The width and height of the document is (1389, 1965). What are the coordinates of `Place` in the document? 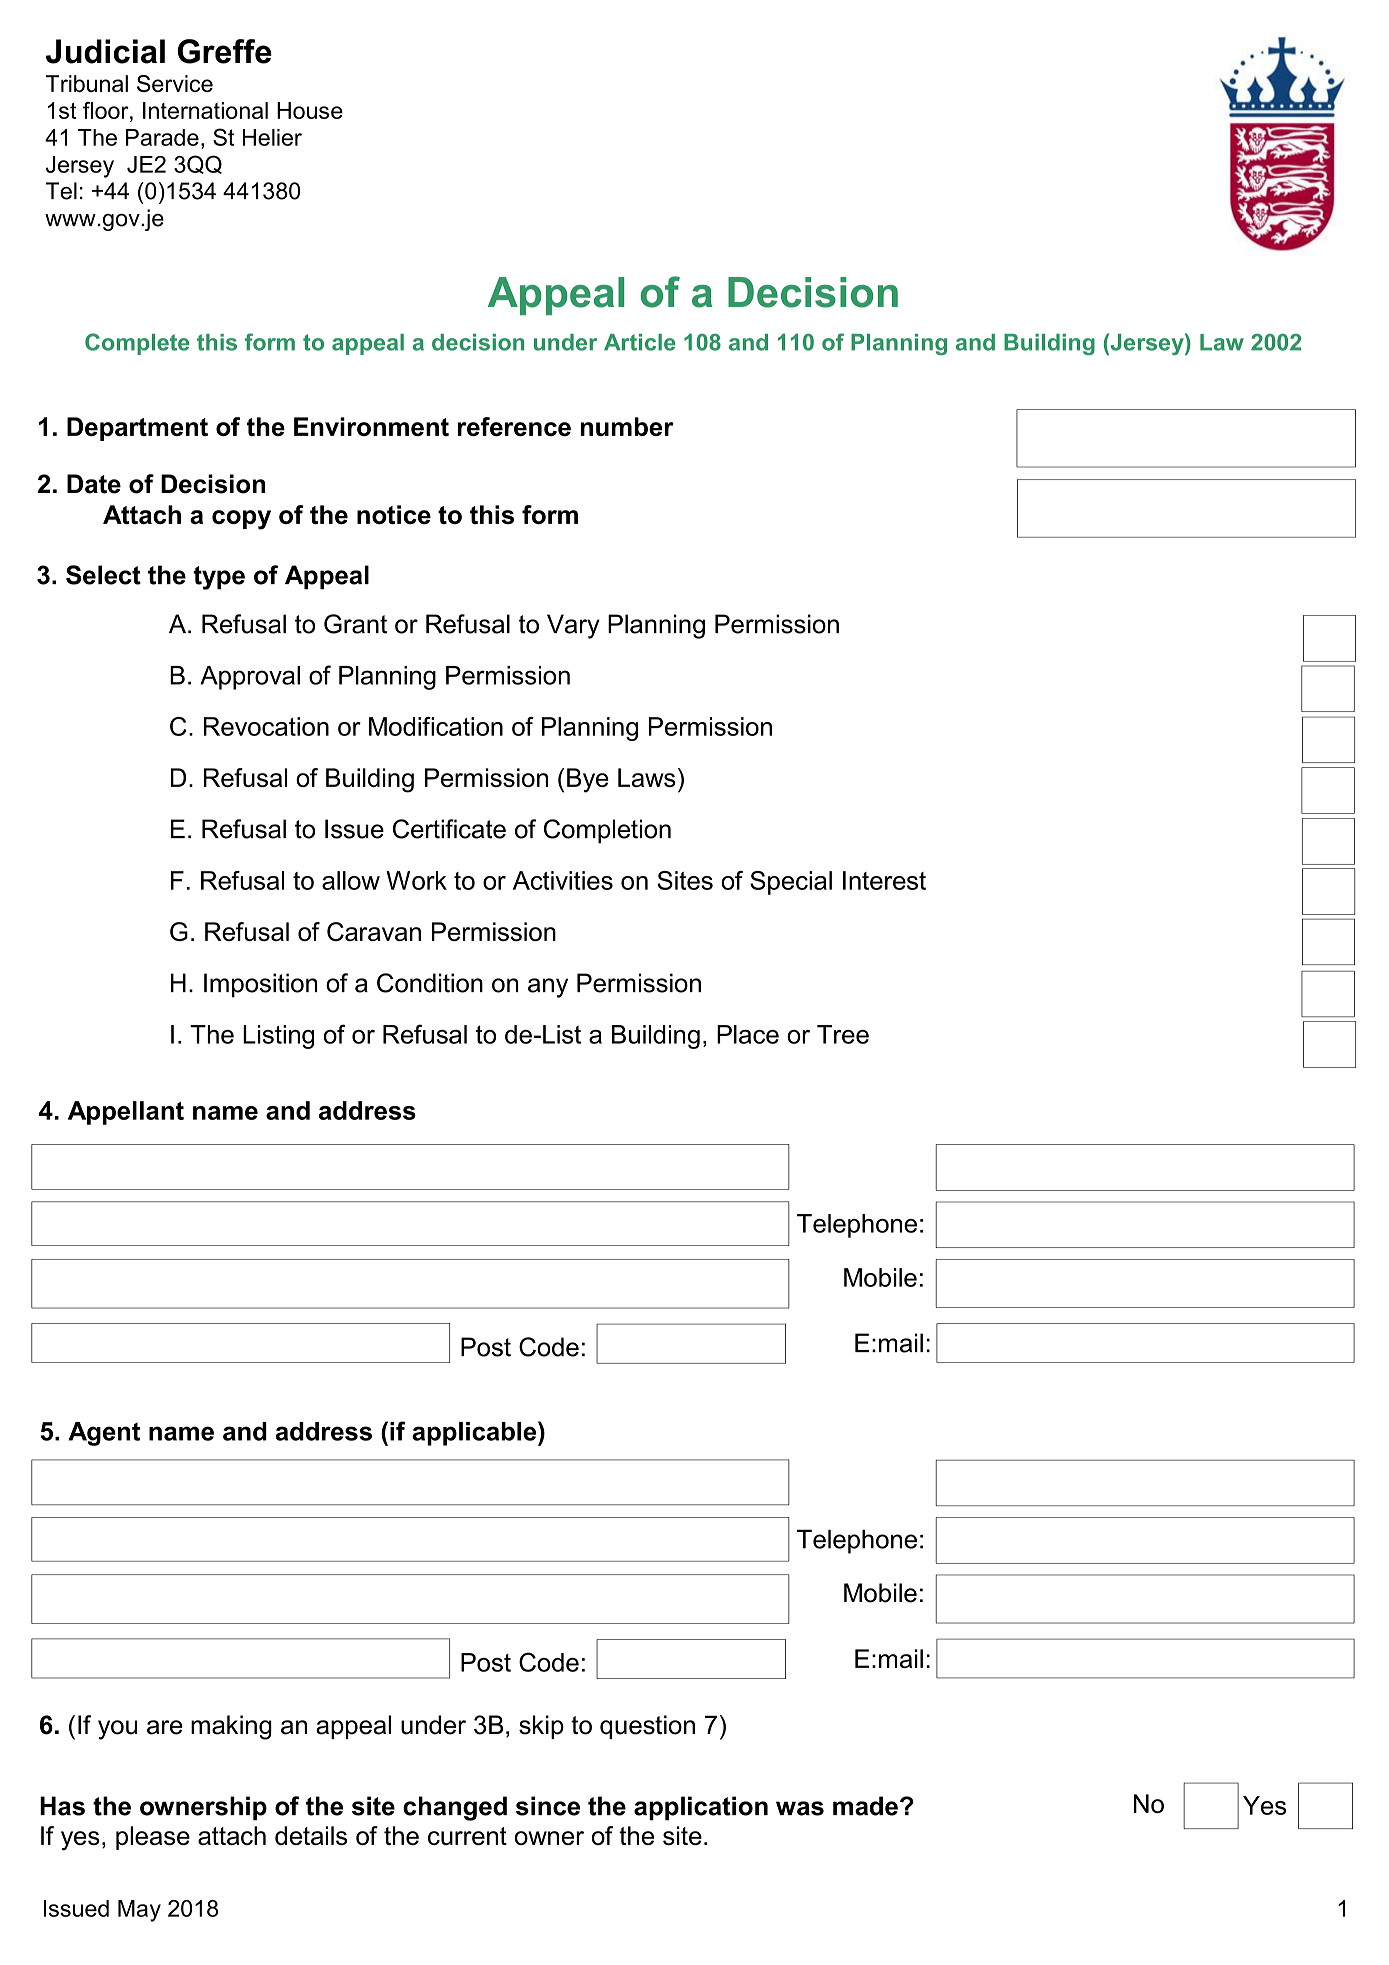 It's located at (748, 1034).
